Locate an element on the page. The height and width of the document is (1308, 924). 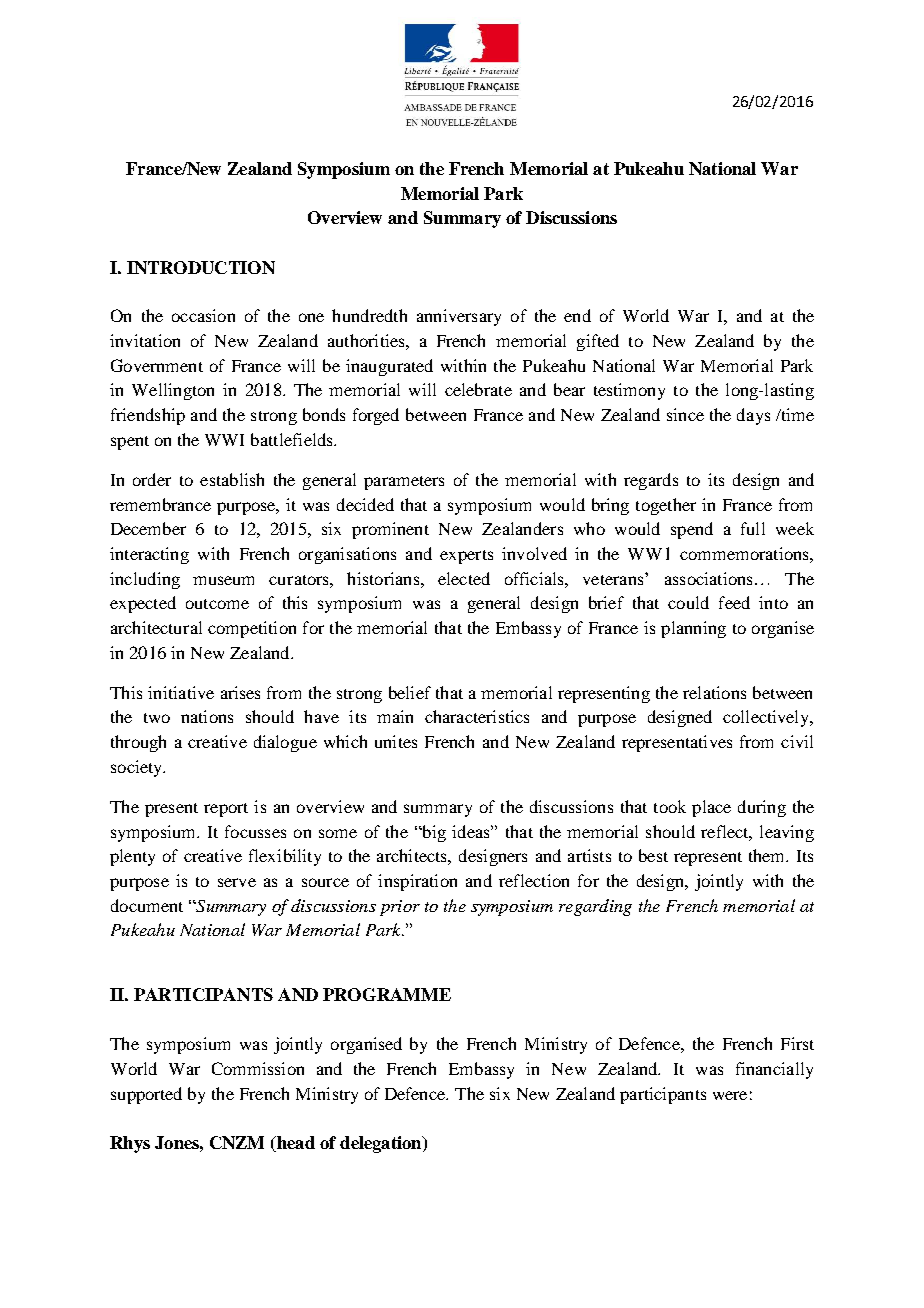
together is located at coordinates (666, 506).
